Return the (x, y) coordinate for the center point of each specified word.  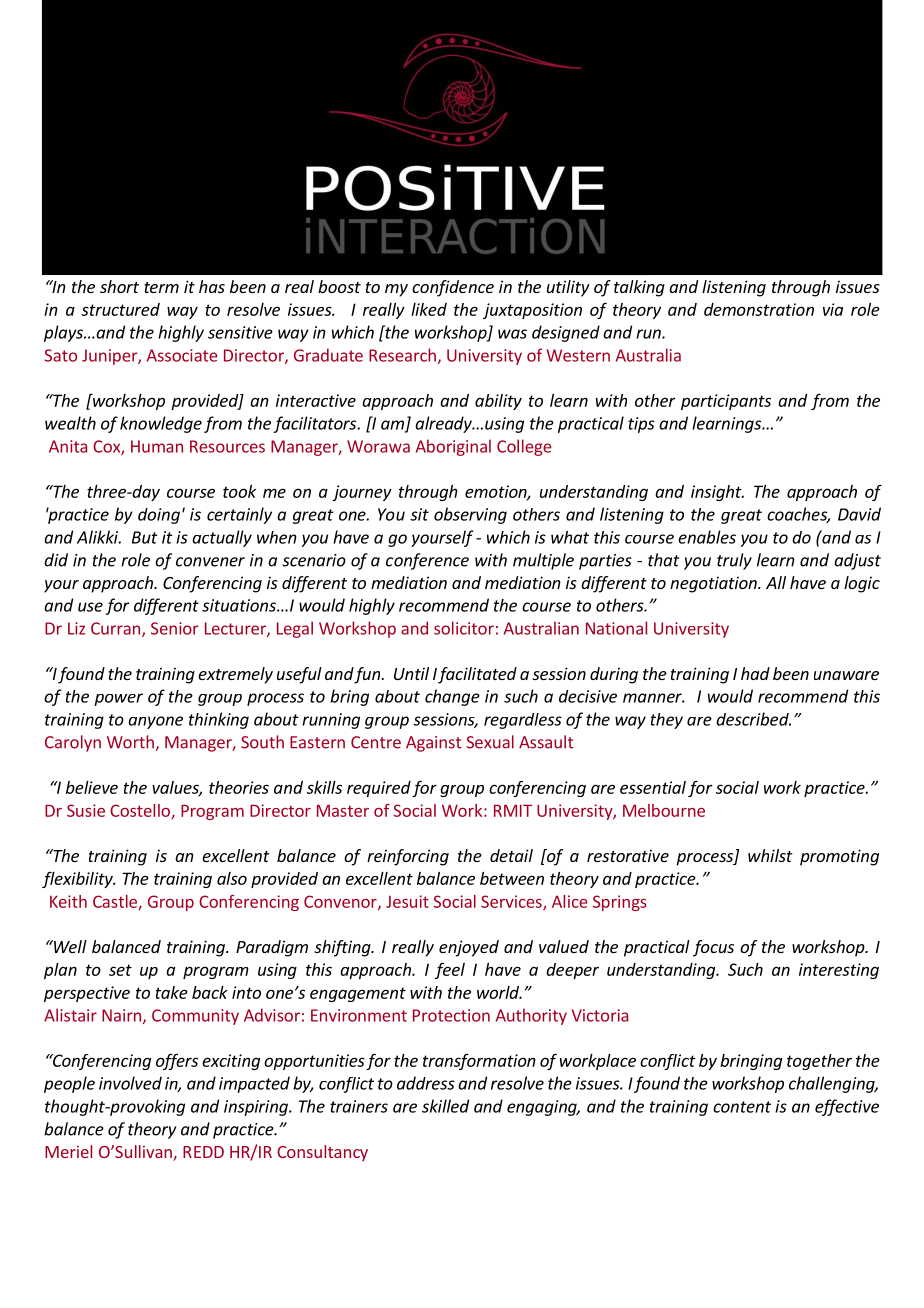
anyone (155, 722)
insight (717, 493)
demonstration (759, 309)
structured (120, 309)
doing (159, 516)
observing (470, 515)
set (120, 970)
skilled (445, 1106)
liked (429, 309)
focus (713, 948)
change (452, 697)
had (755, 673)
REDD (203, 1152)
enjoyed (469, 948)
